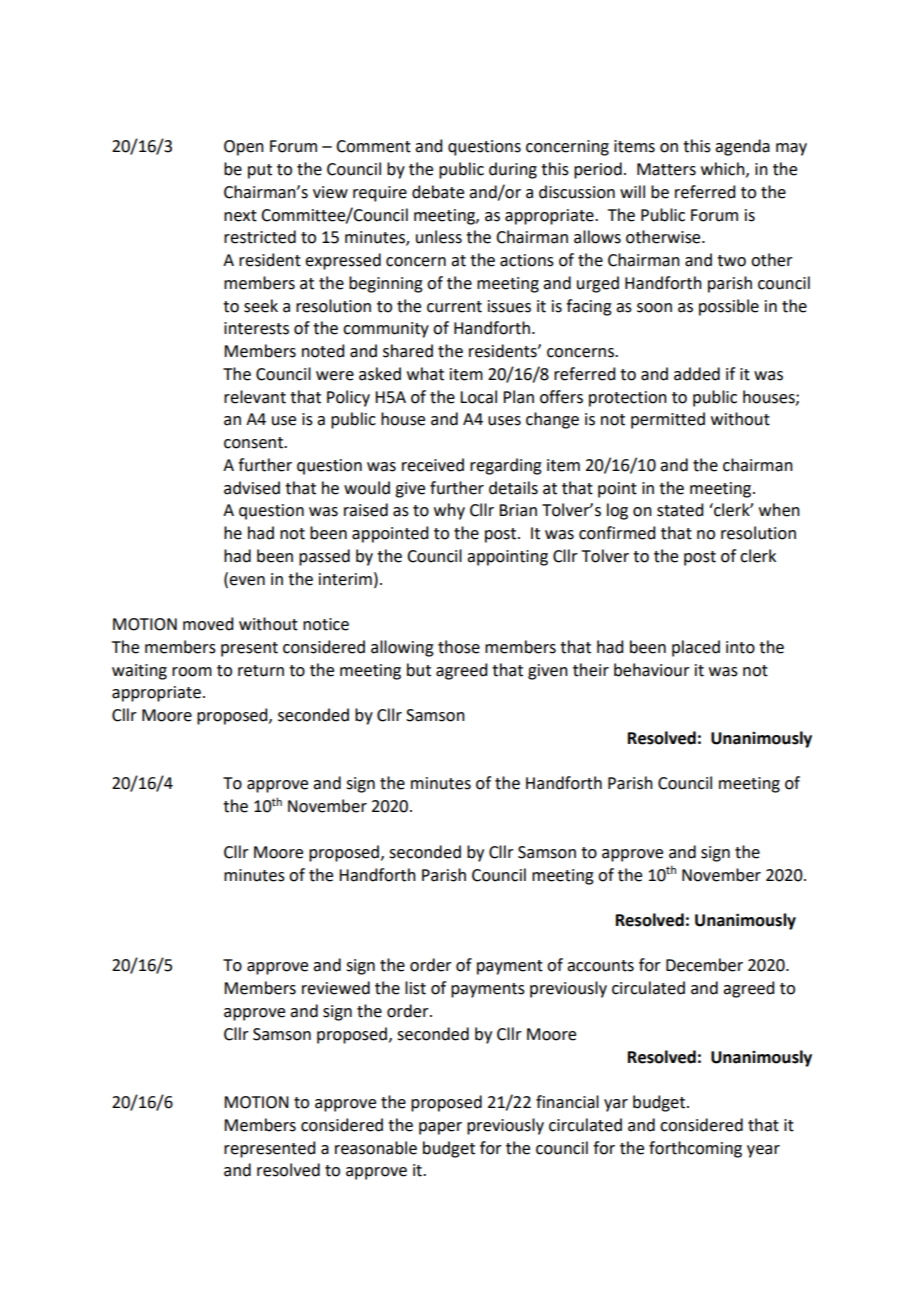 This screenshot has width=924, height=1308. What do you see at coordinates (459, 647) in the screenshot?
I see `those` at bounding box center [459, 647].
